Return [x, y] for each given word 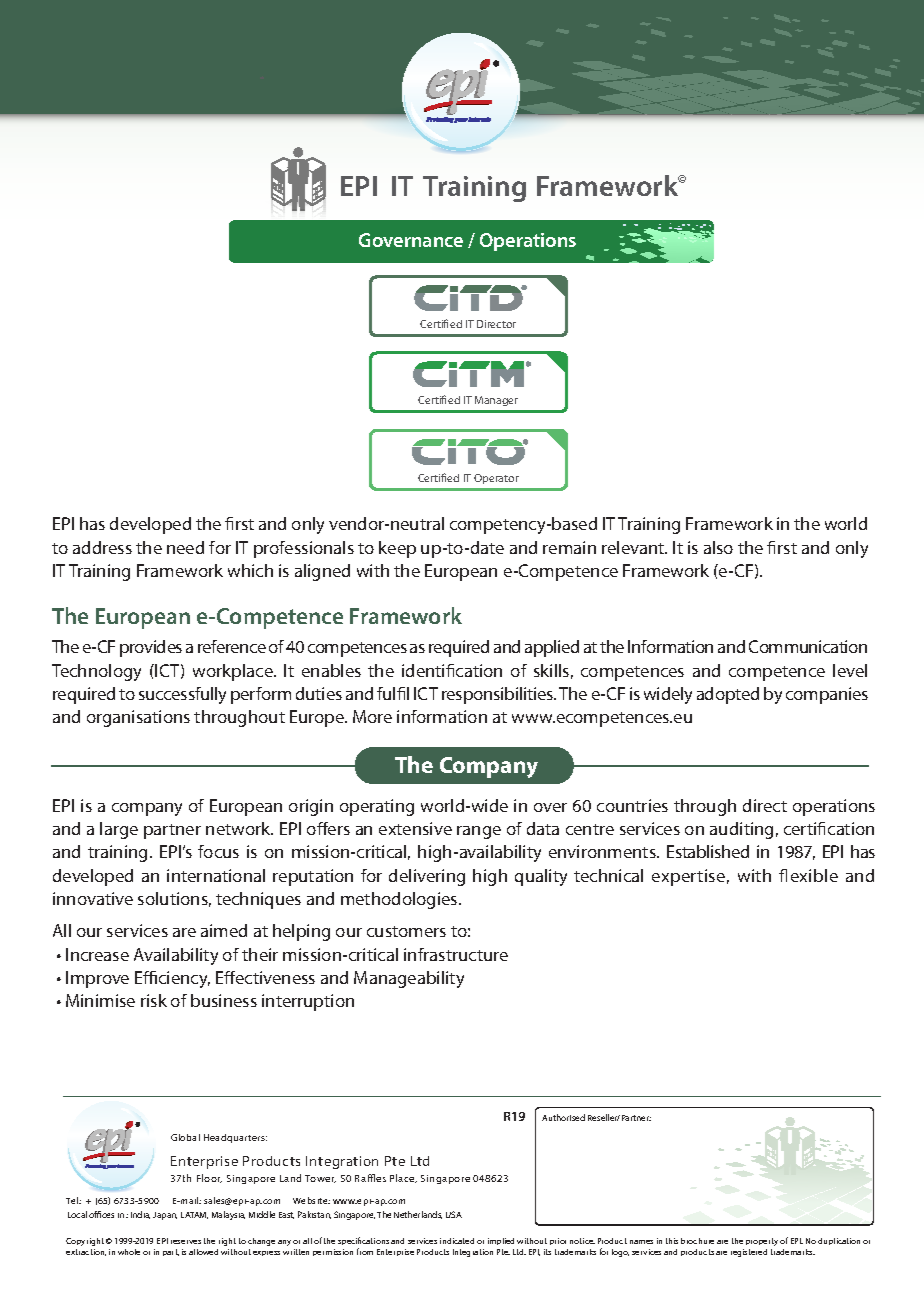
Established [708, 851]
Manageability [409, 979]
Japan [165, 1216]
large [119, 830]
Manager [496, 401]
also [718, 547]
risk [154, 1000]
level [850, 670]
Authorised [563, 1117]
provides [151, 648]
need [185, 547]
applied [552, 648]
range [479, 832]
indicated [457, 1241]
